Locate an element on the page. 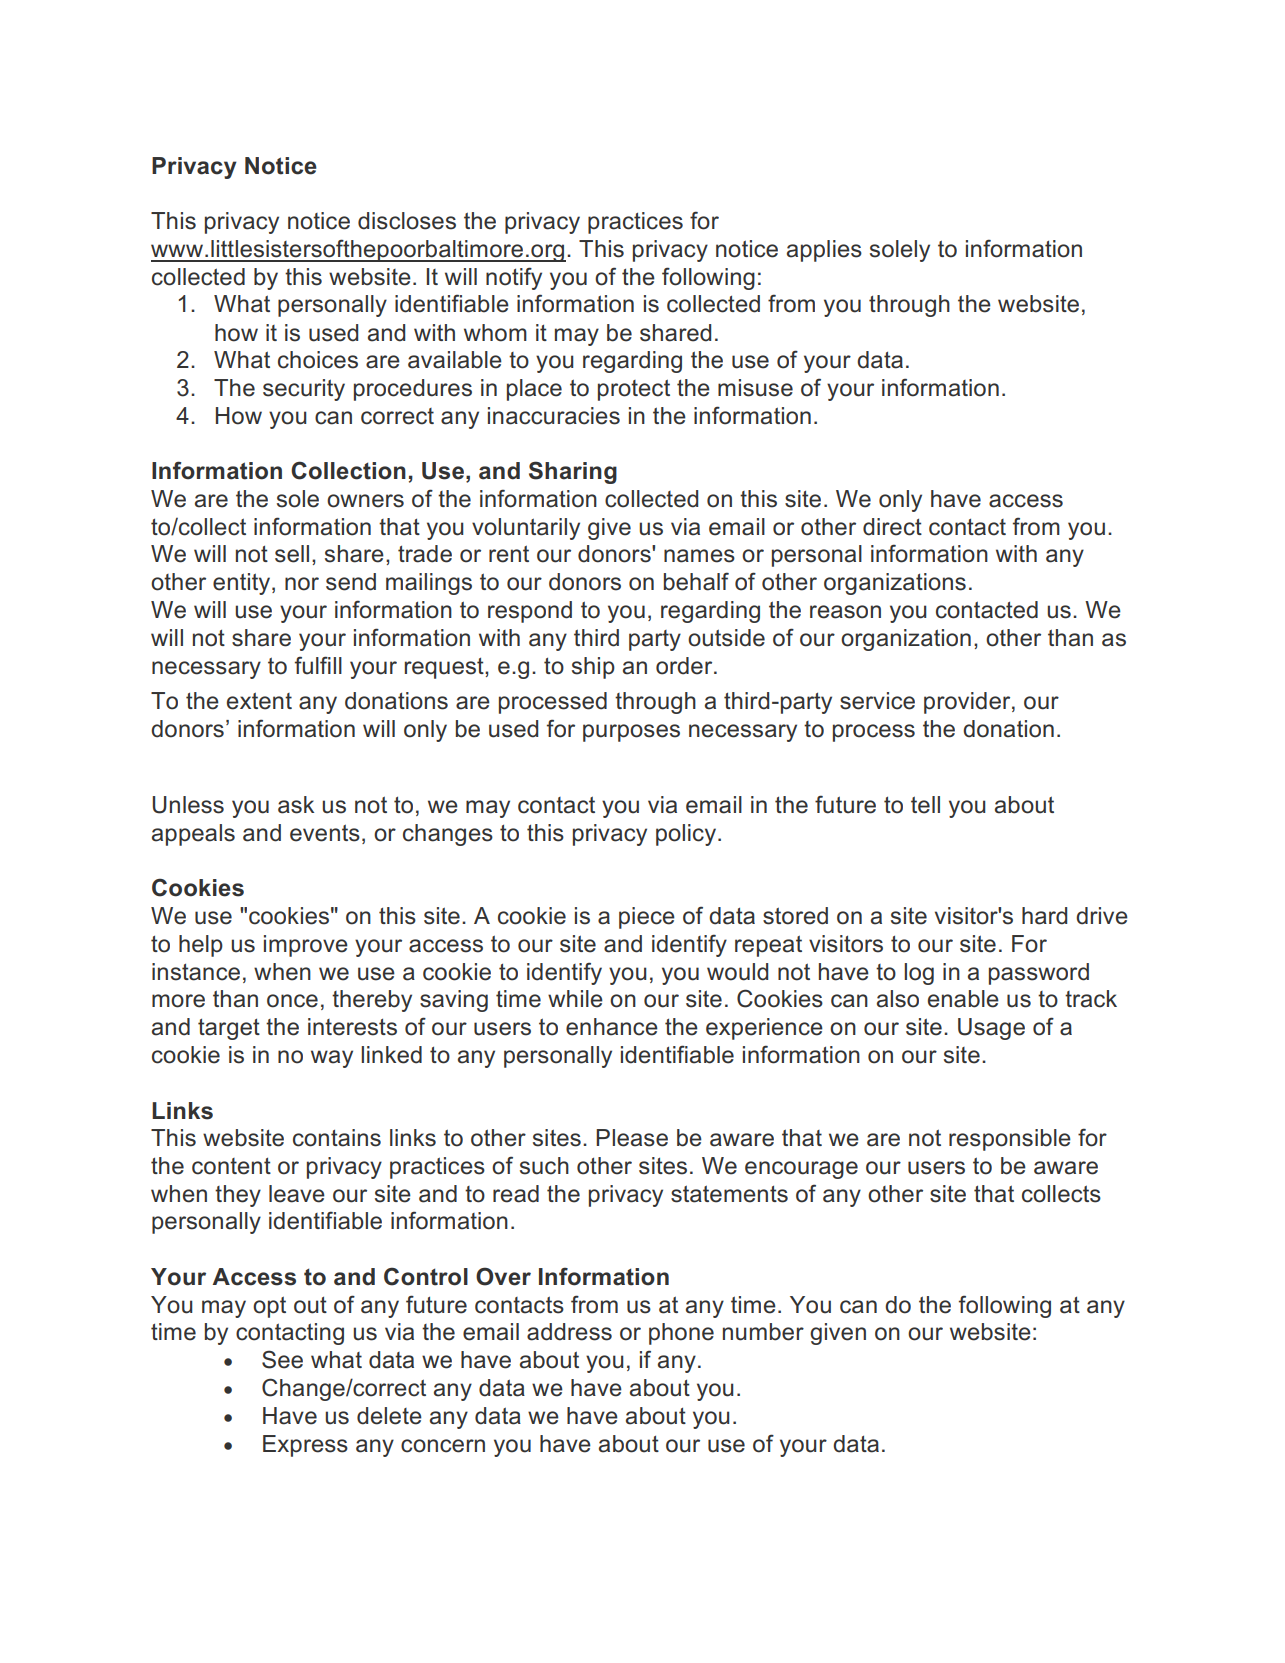  sell is located at coordinates (292, 554).
